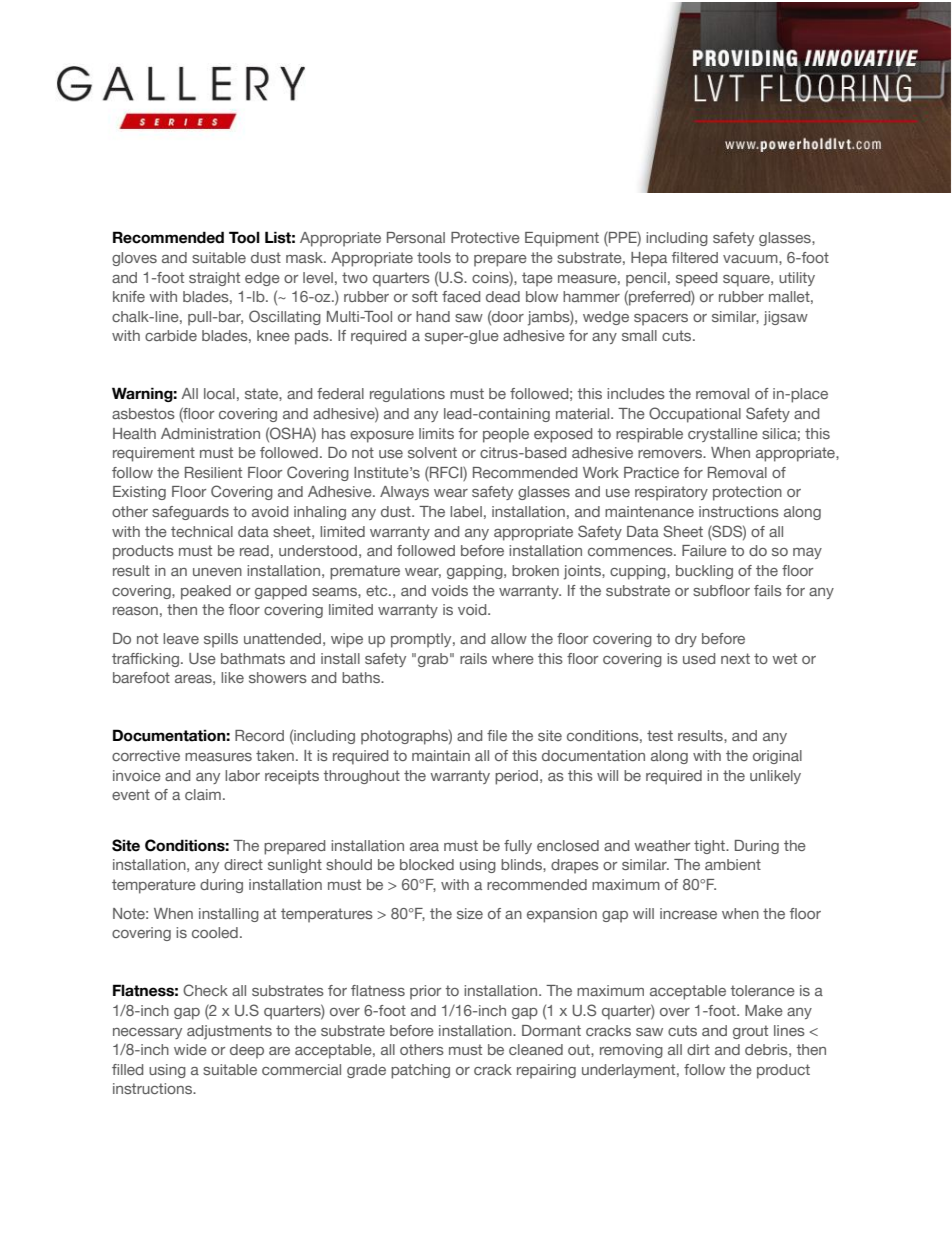  What do you see at coordinates (427, 864) in the screenshot?
I see `blocked` at bounding box center [427, 864].
